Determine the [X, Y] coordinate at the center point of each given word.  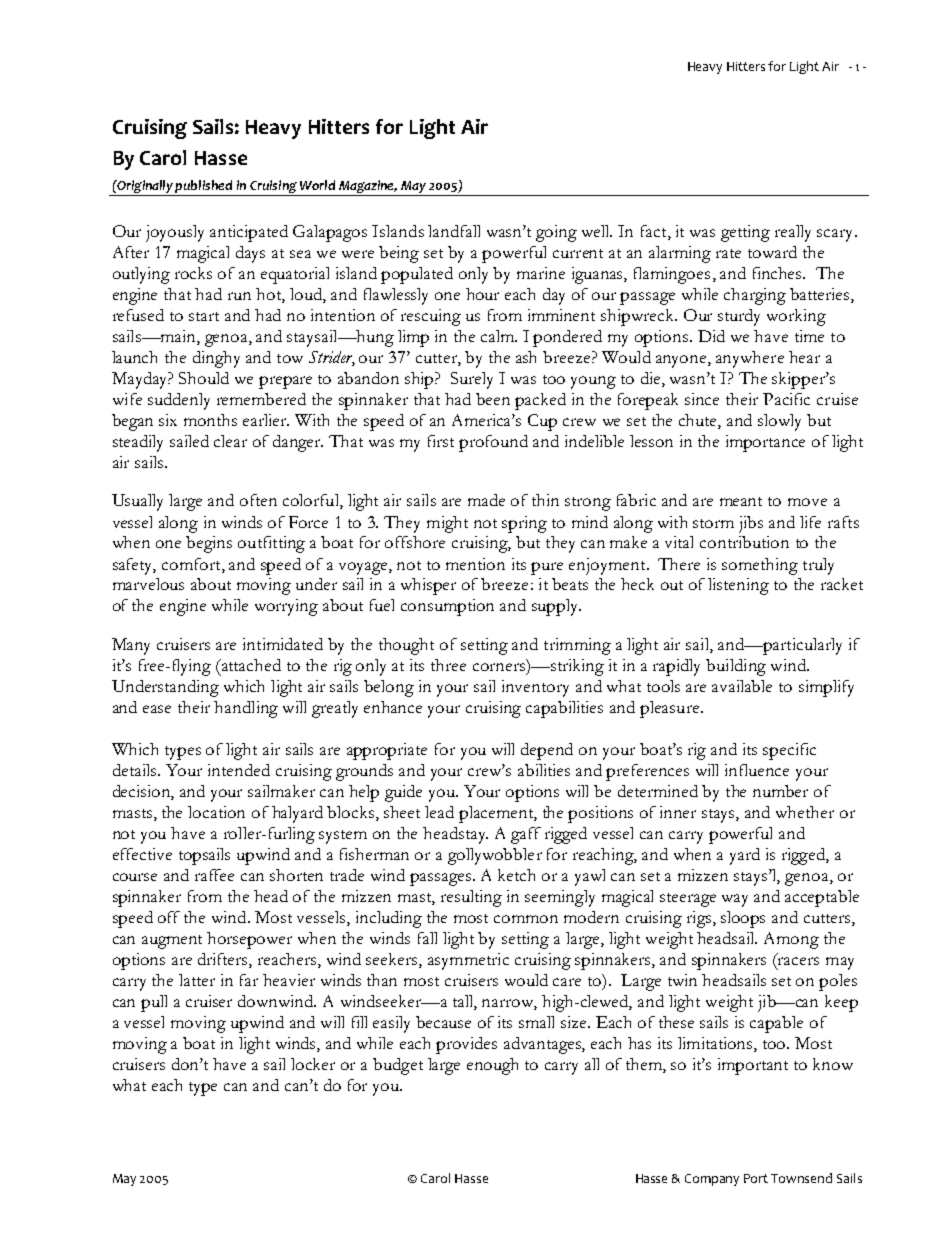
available [742, 686]
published [203, 186]
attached [250, 665]
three [448, 665]
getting [745, 233]
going [556, 233]
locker [313, 1064]
